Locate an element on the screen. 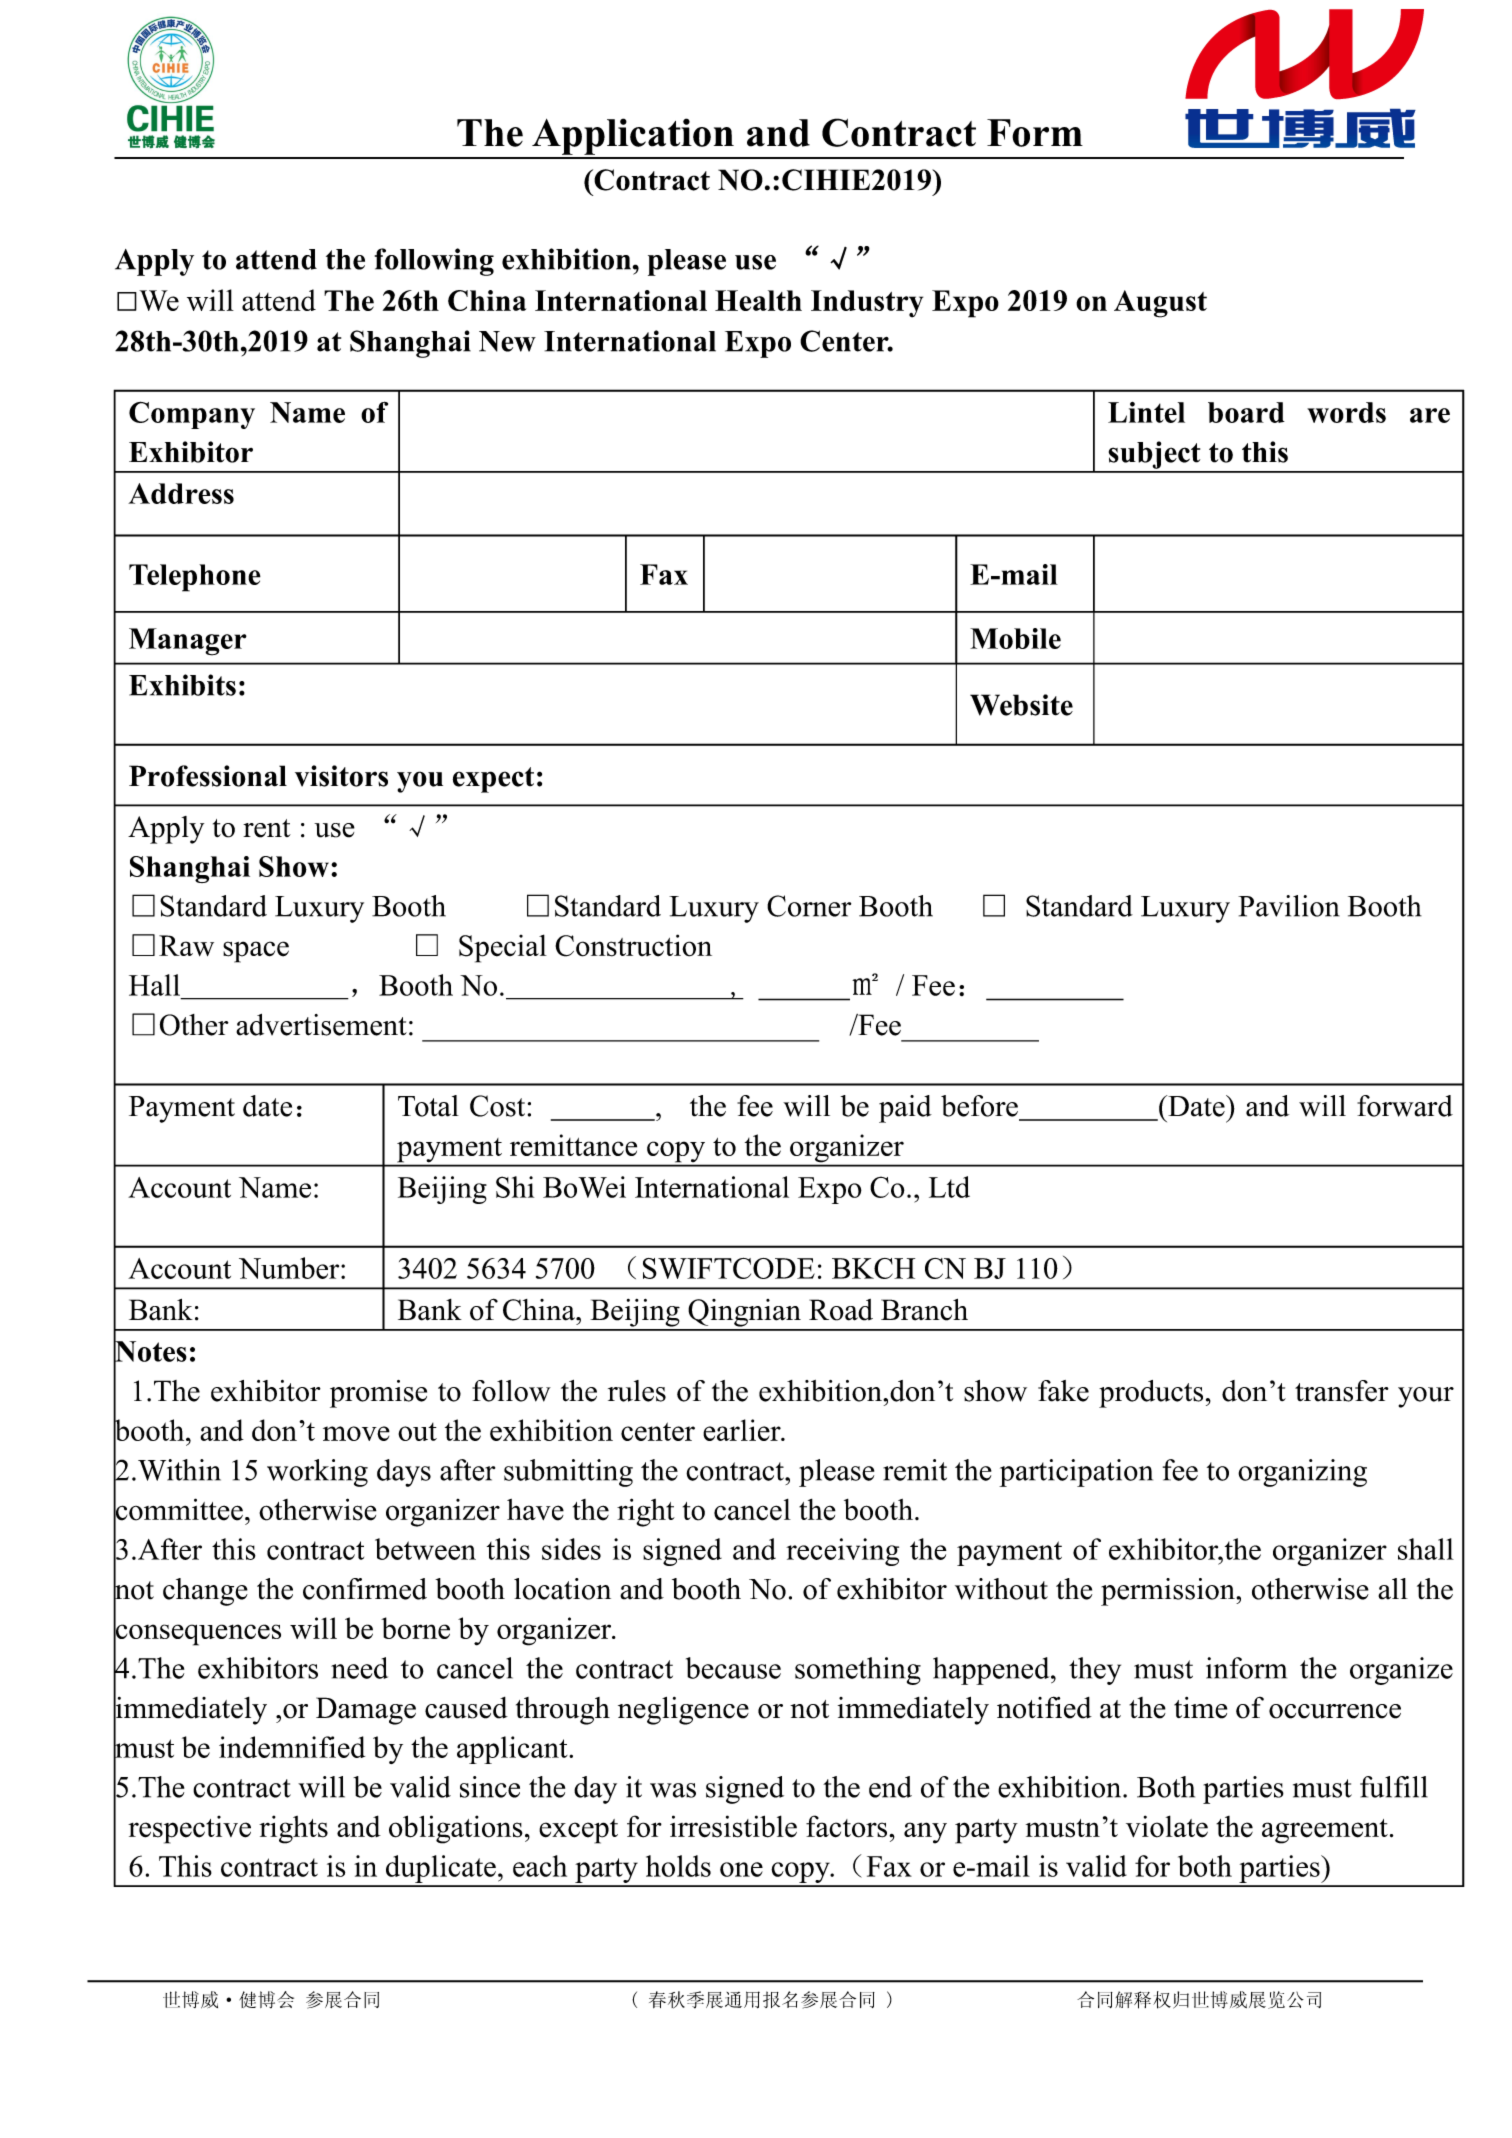 Image resolution: width=1512 pixels, height=2138 pixels. indemnified is located at coordinates (292, 1747).
